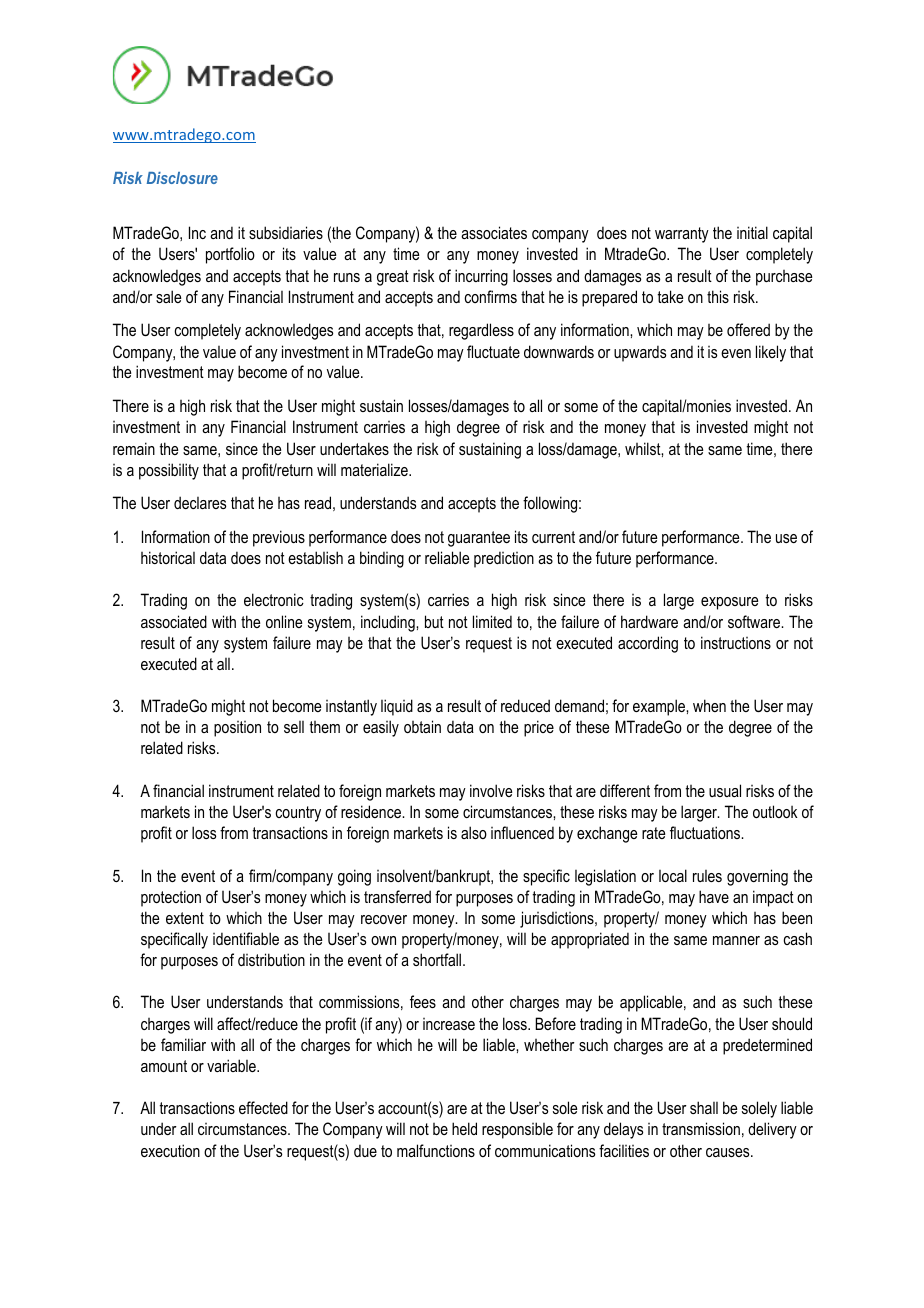  What do you see at coordinates (200, 502) in the document?
I see `declares` at bounding box center [200, 502].
